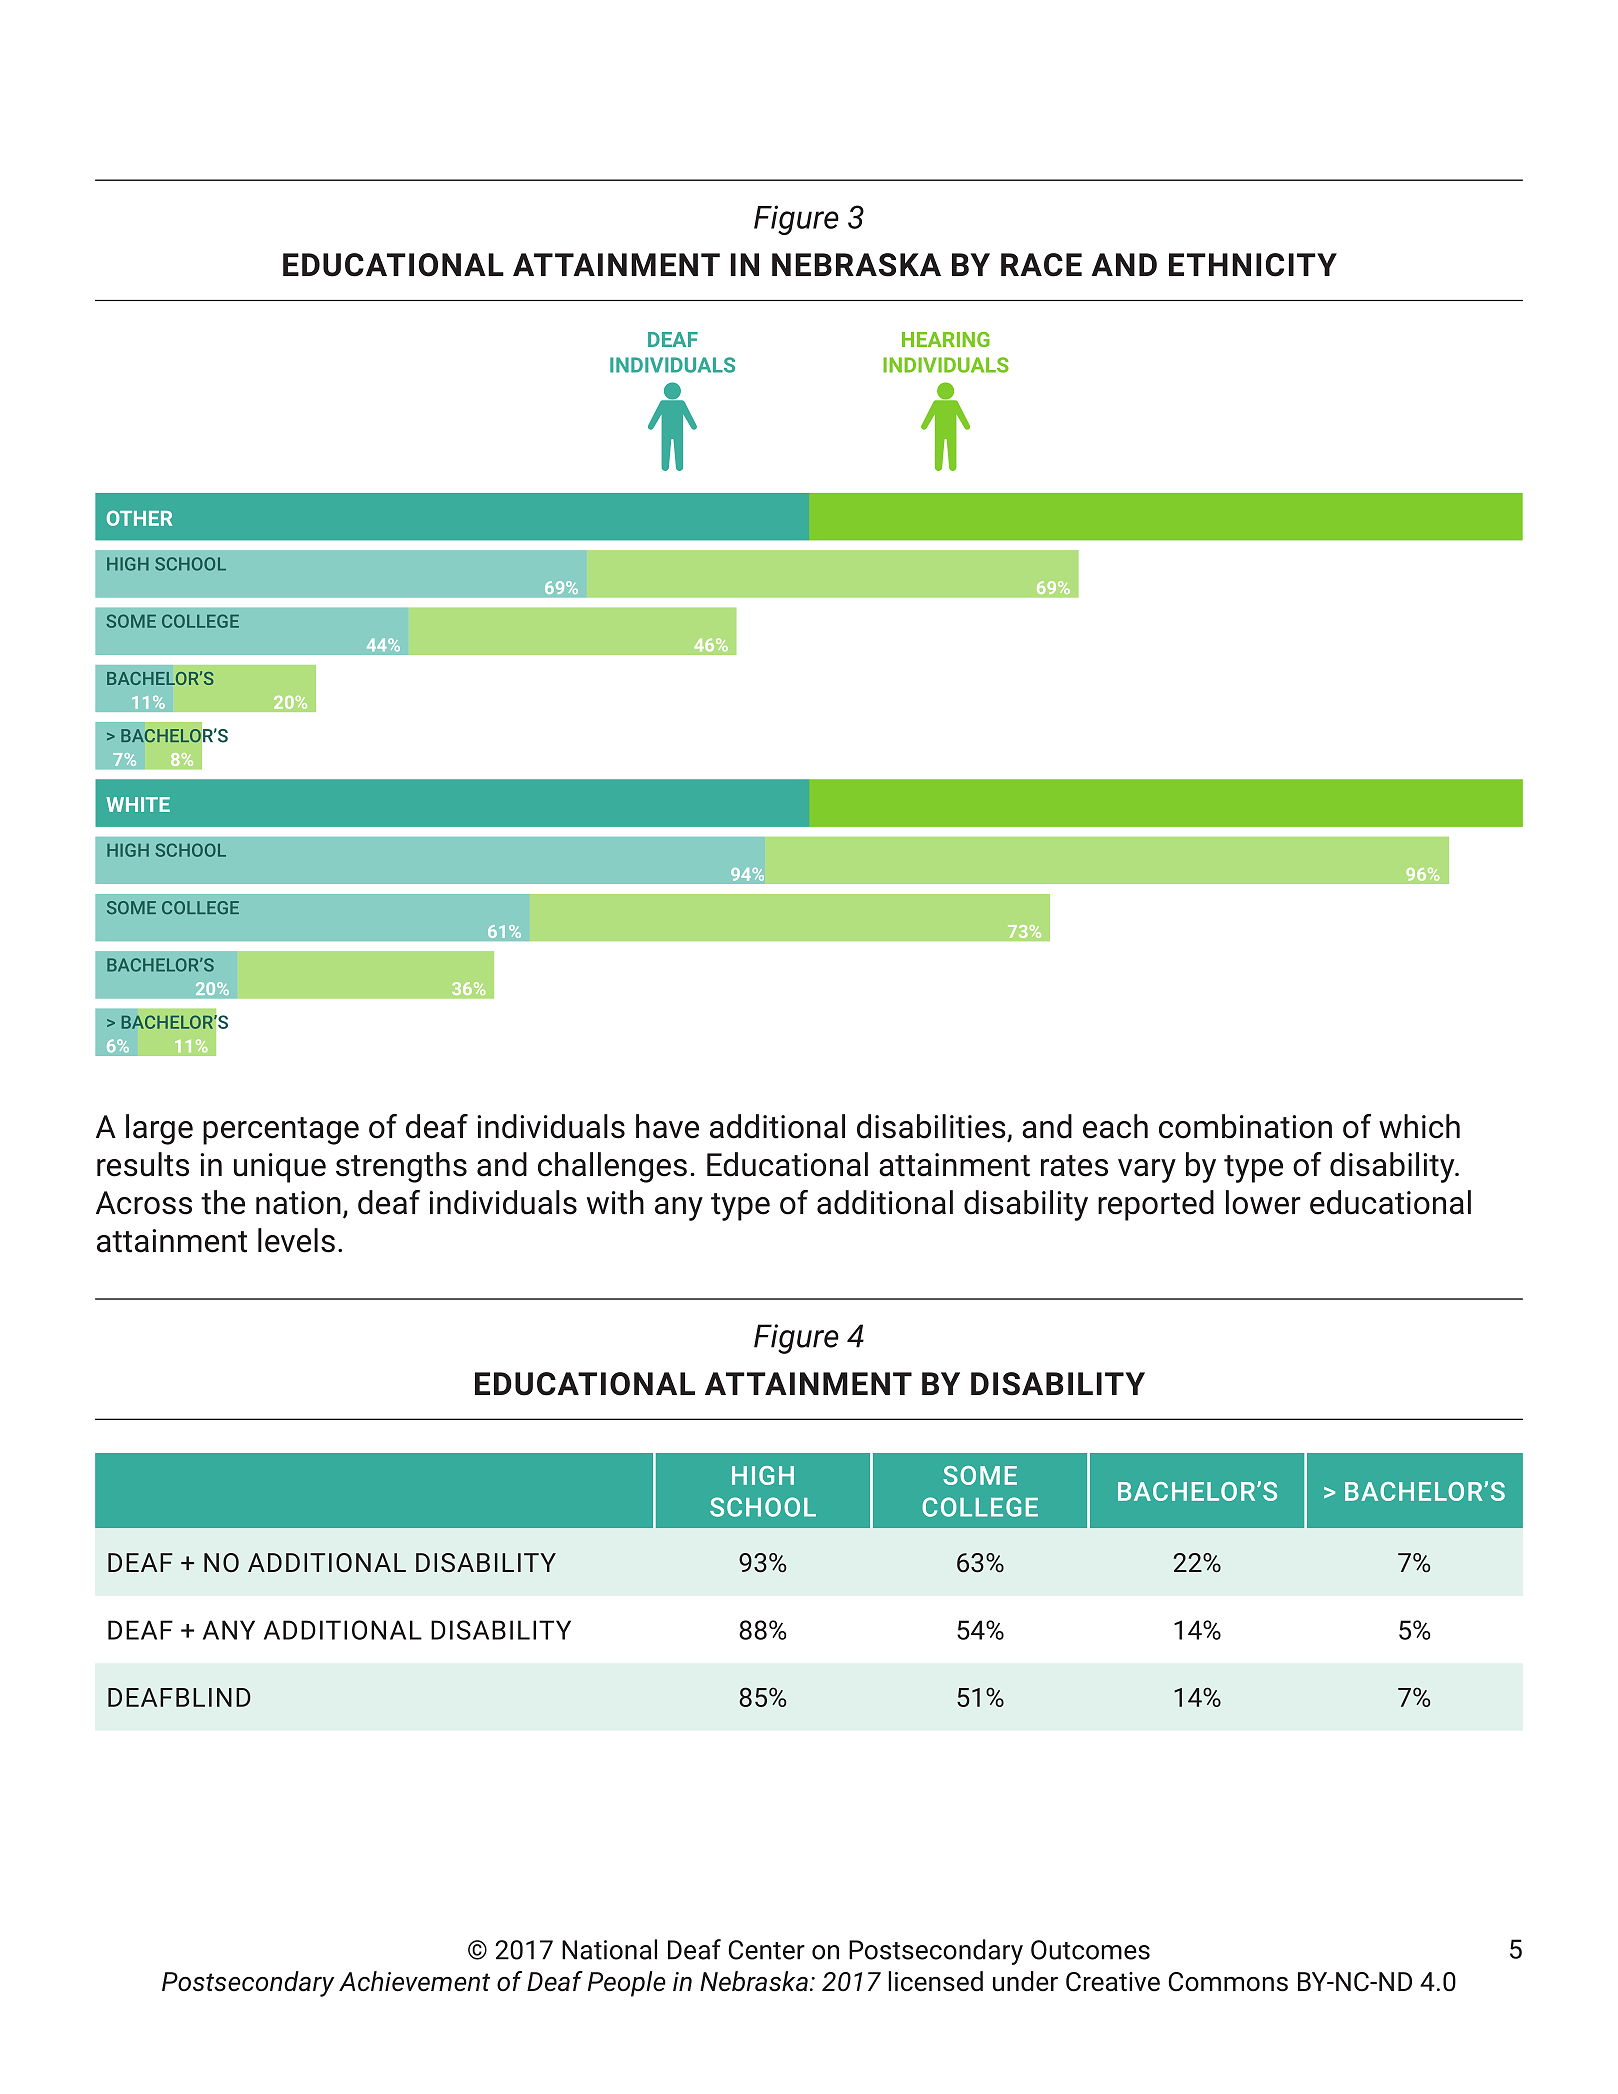 The width and height of the screenshot is (1618, 2094). What do you see at coordinates (615, 1202) in the screenshot?
I see `with` at bounding box center [615, 1202].
